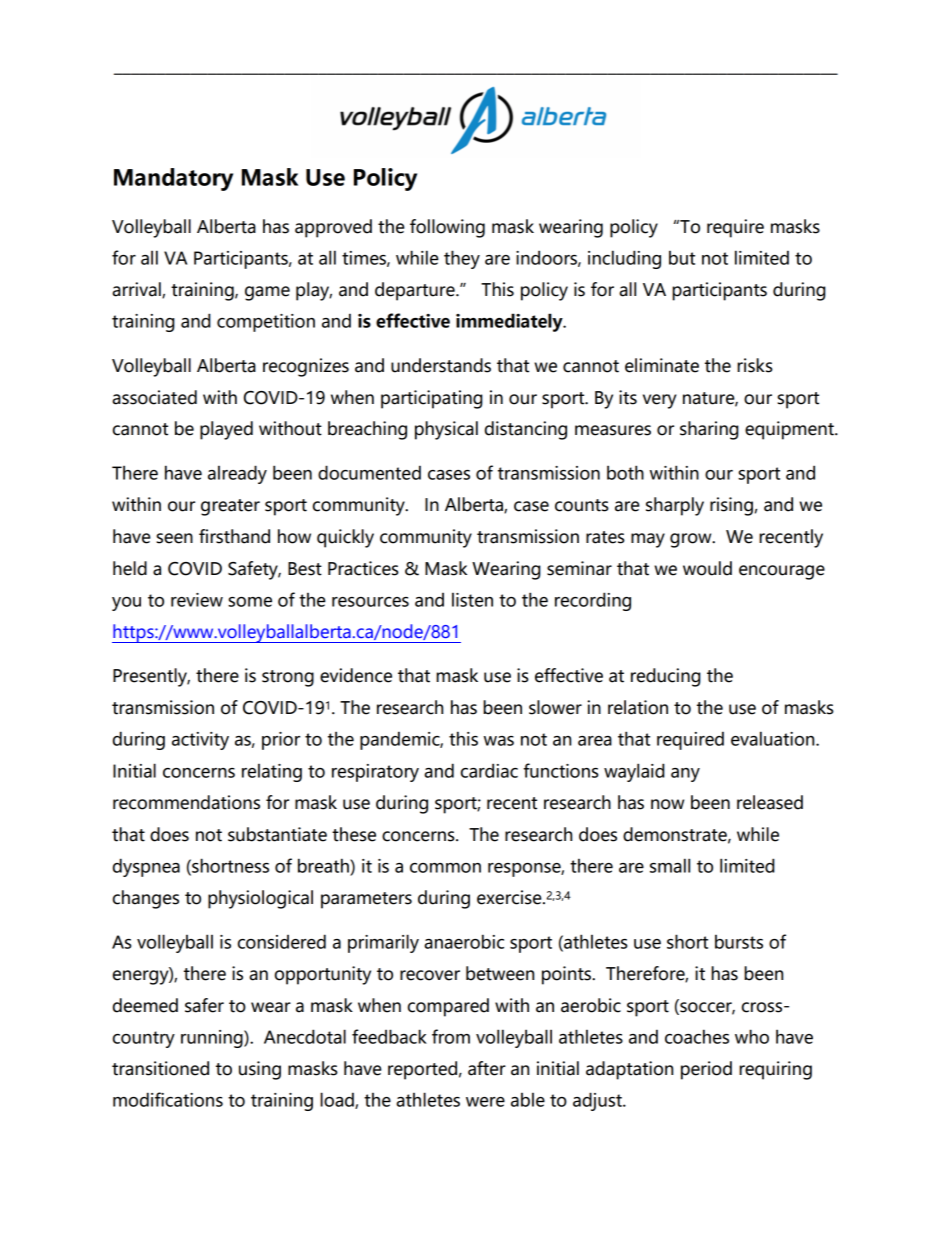  Describe the element at coordinates (197, 600) in the screenshot. I see `review` at that location.
